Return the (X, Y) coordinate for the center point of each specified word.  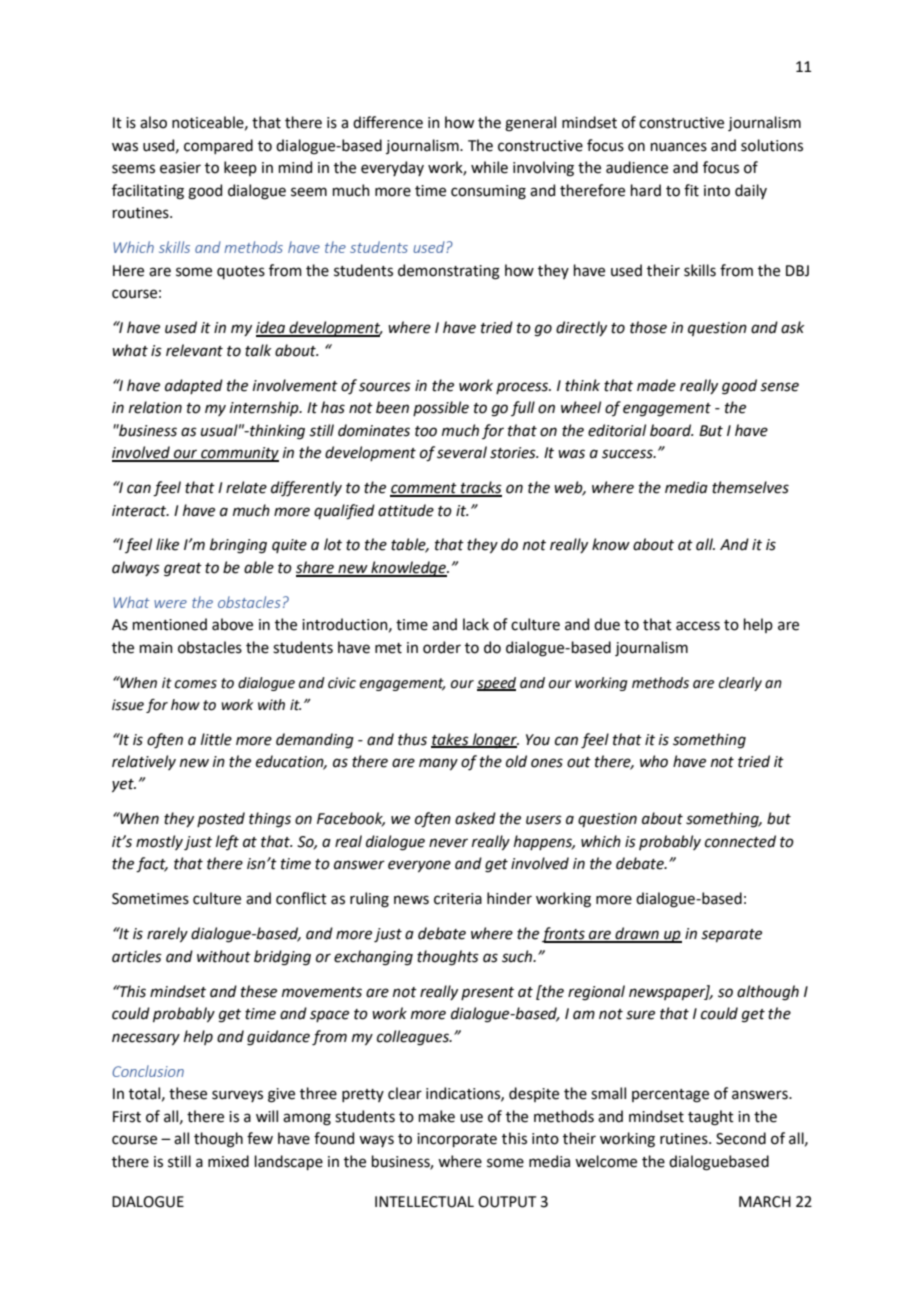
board (671, 430)
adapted (194, 386)
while (489, 167)
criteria (458, 899)
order (442, 647)
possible (441, 408)
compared (218, 146)
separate (731, 935)
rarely (167, 934)
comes (196, 684)
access (698, 626)
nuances (679, 147)
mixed (228, 1161)
